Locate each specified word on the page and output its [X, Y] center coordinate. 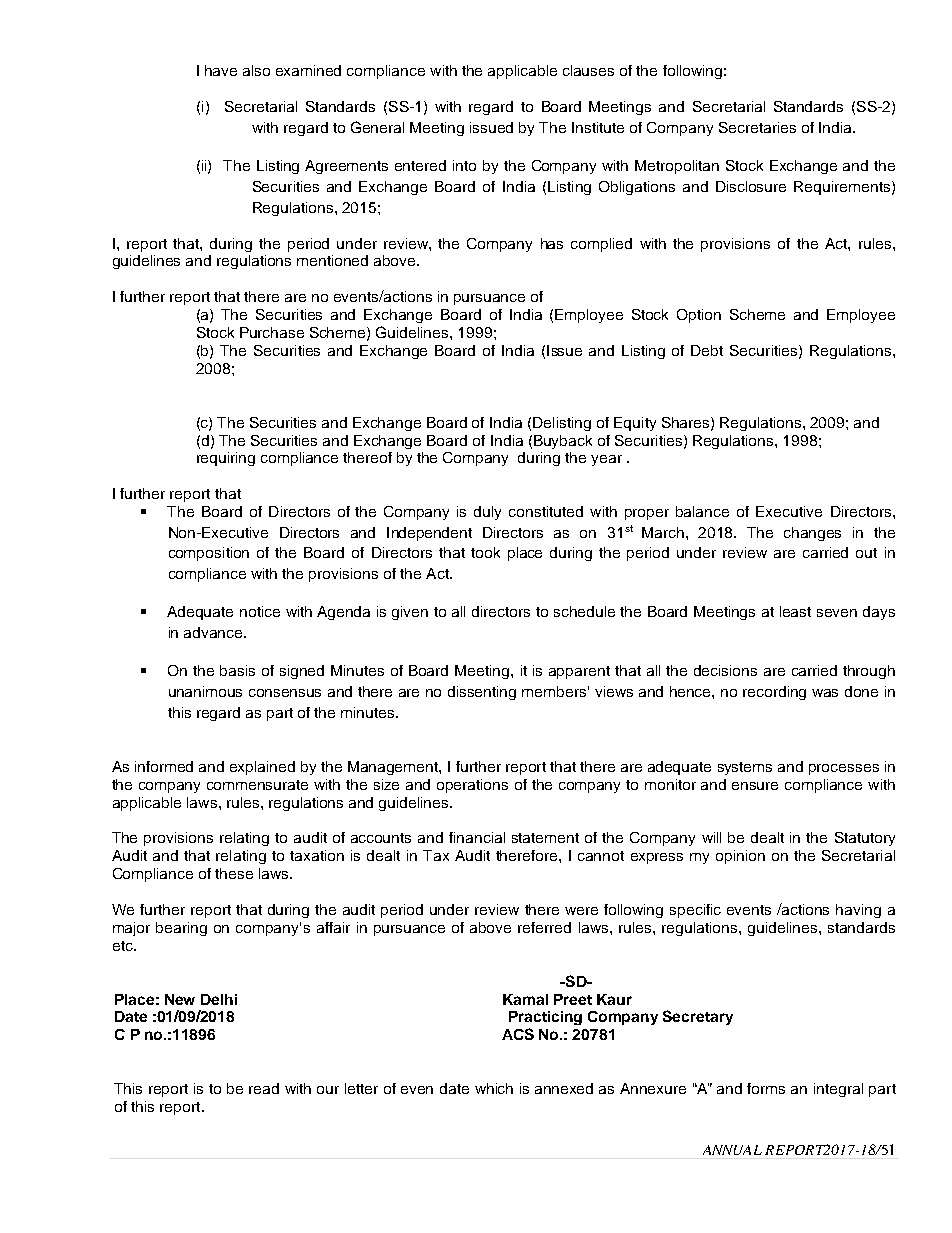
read [264, 1088]
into [464, 165]
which [494, 1088]
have [221, 70]
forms [766, 1088]
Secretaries [757, 127]
